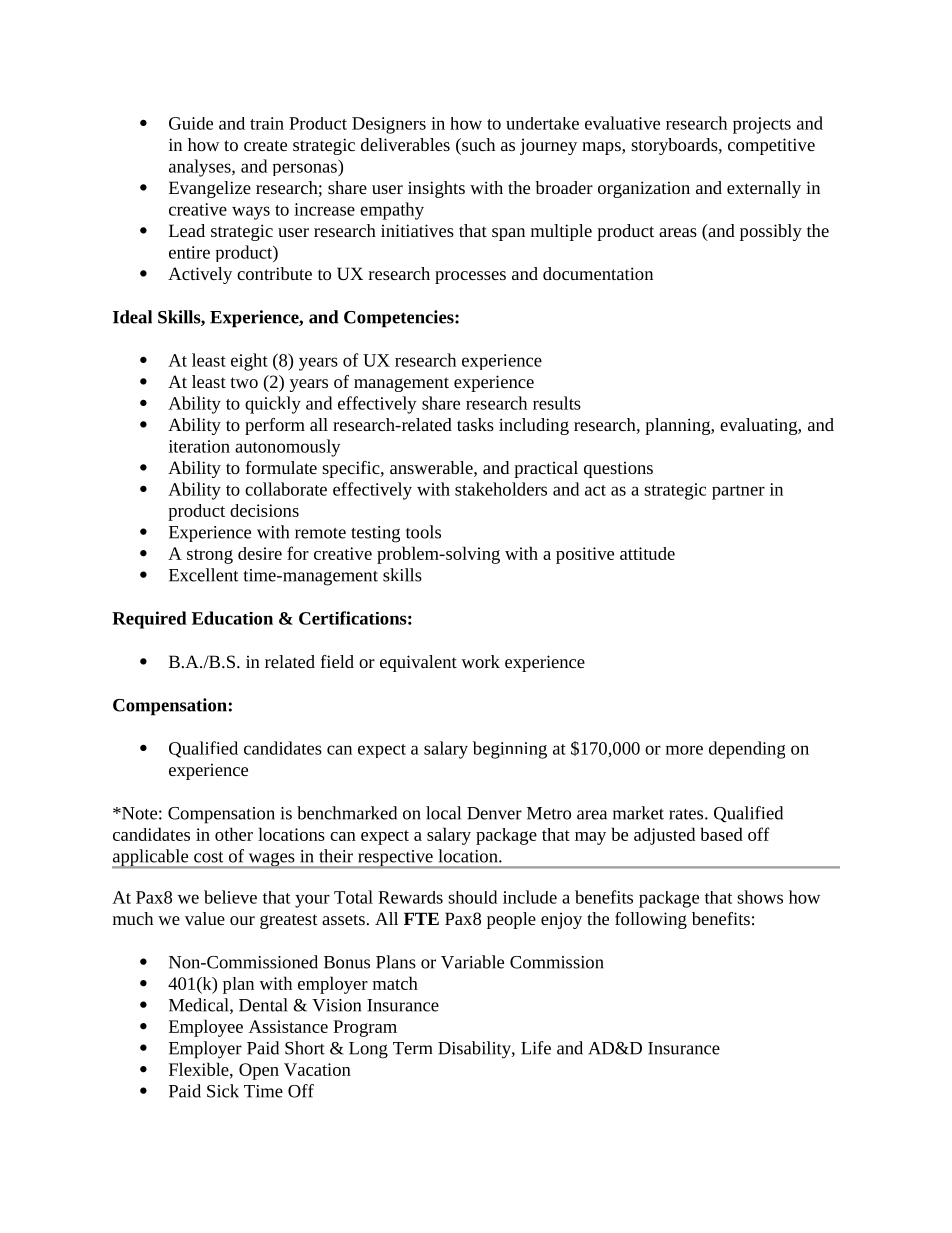 This image has height=1233, width=952. I want to click on questions, so click(618, 469).
